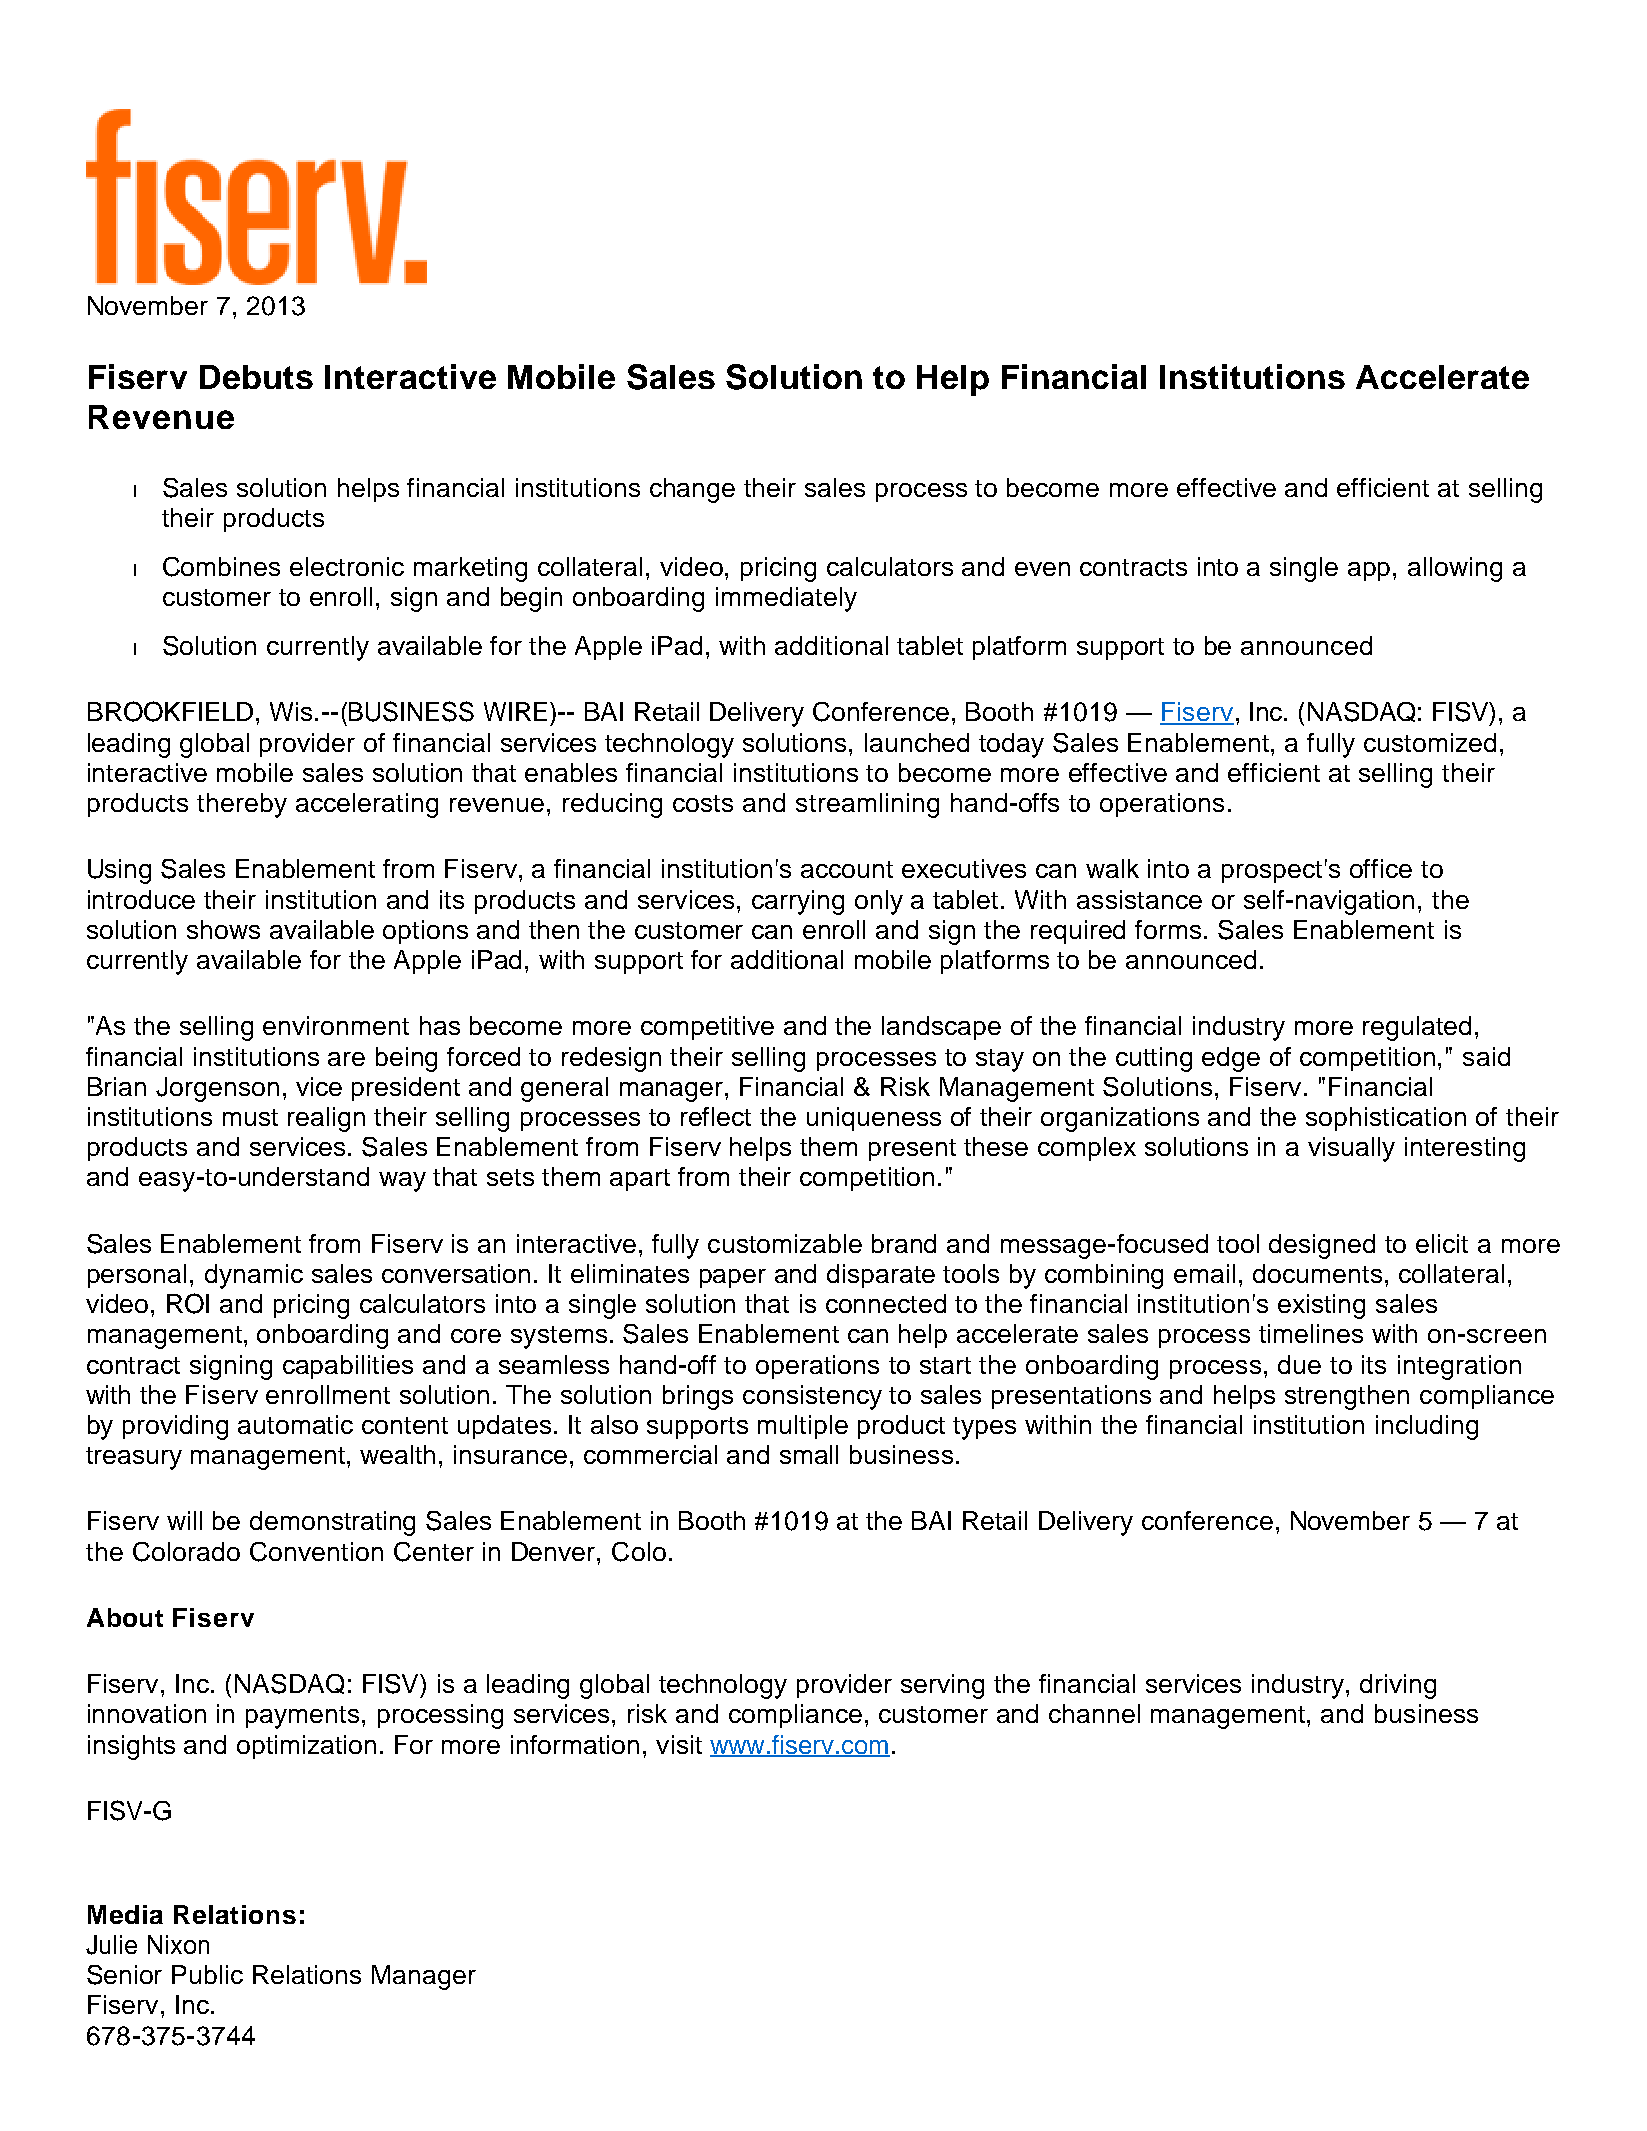  Describe the element at coordinates (707, 1028) in the page. I see `competitive` at that location.
